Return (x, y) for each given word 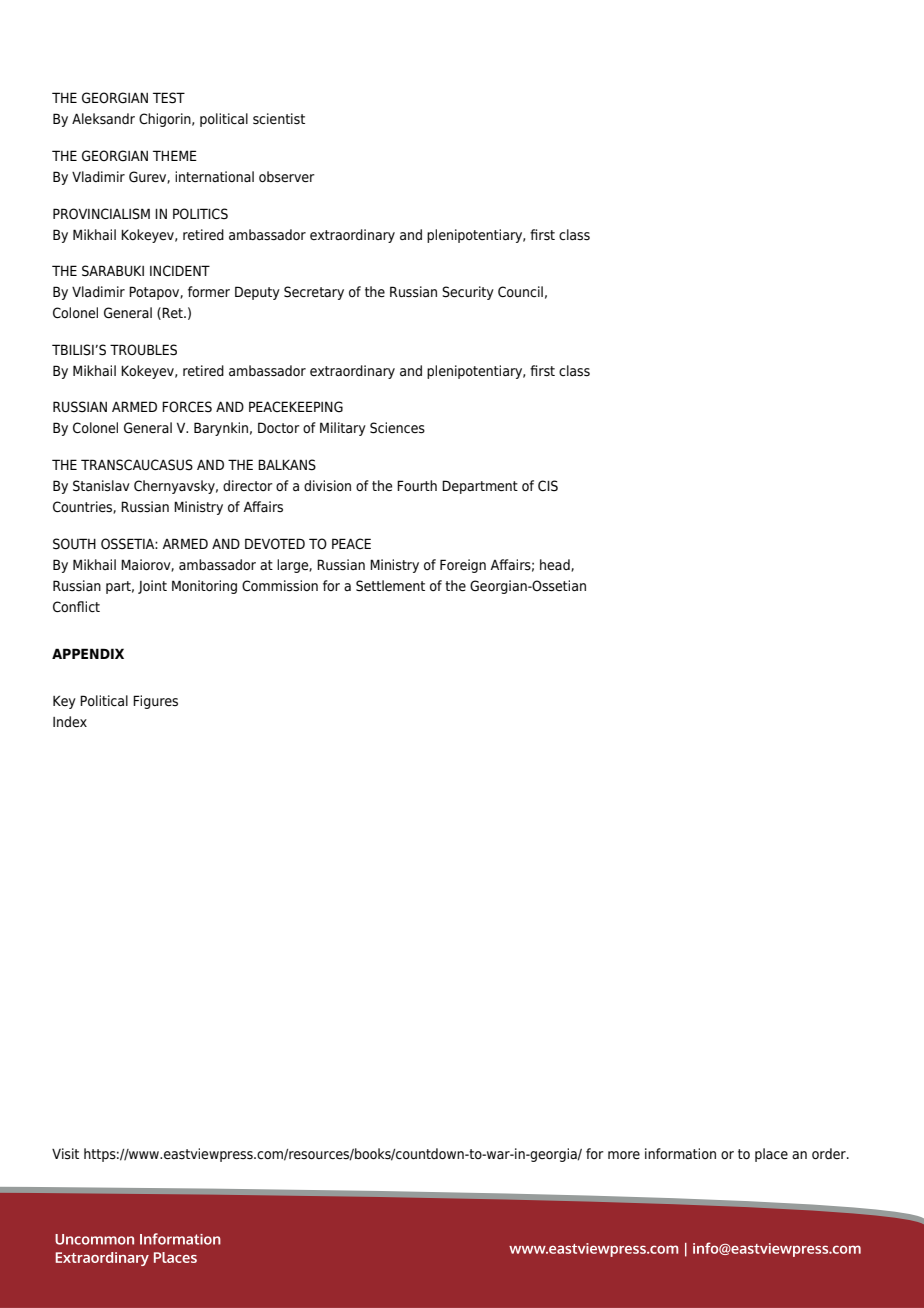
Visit (65, 1154)
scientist (279, 119)
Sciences (397, 428)
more (624, 1155)
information (680, 1153)
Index (70, 721)
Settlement (390, 586)
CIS (548, 486)
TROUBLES (143, 350)
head (556, 565)
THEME (175, 155)
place (771, 1155)
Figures (155, 702)
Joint (152, 587)
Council (520, 291)
